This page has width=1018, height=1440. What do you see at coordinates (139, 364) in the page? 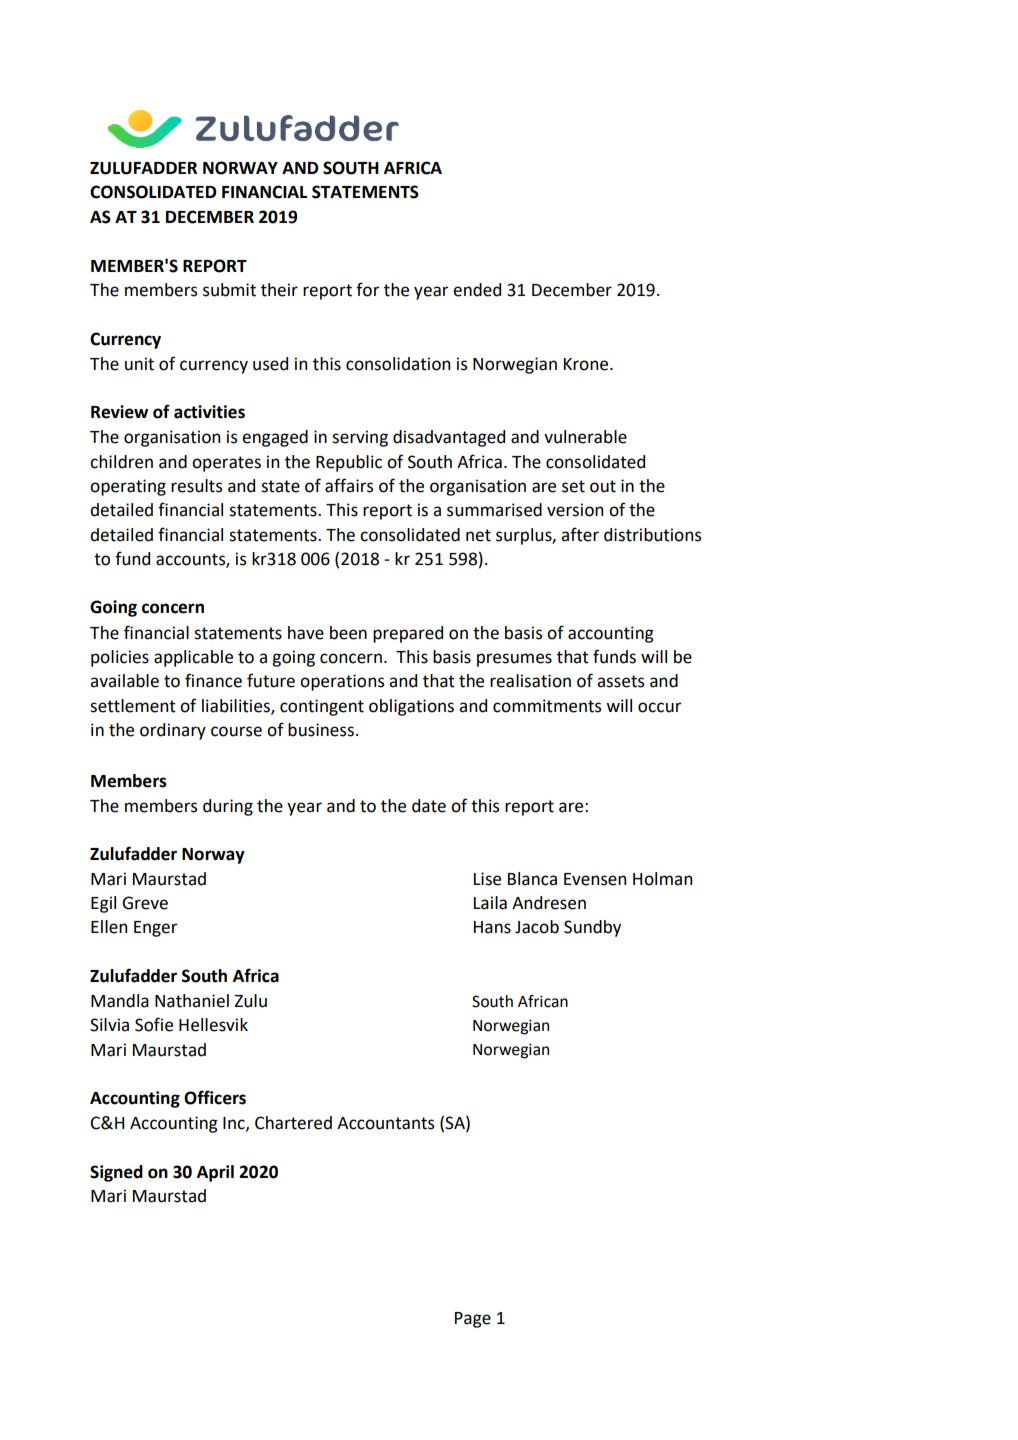
I see `unit` at bounding box center [139, 364].
